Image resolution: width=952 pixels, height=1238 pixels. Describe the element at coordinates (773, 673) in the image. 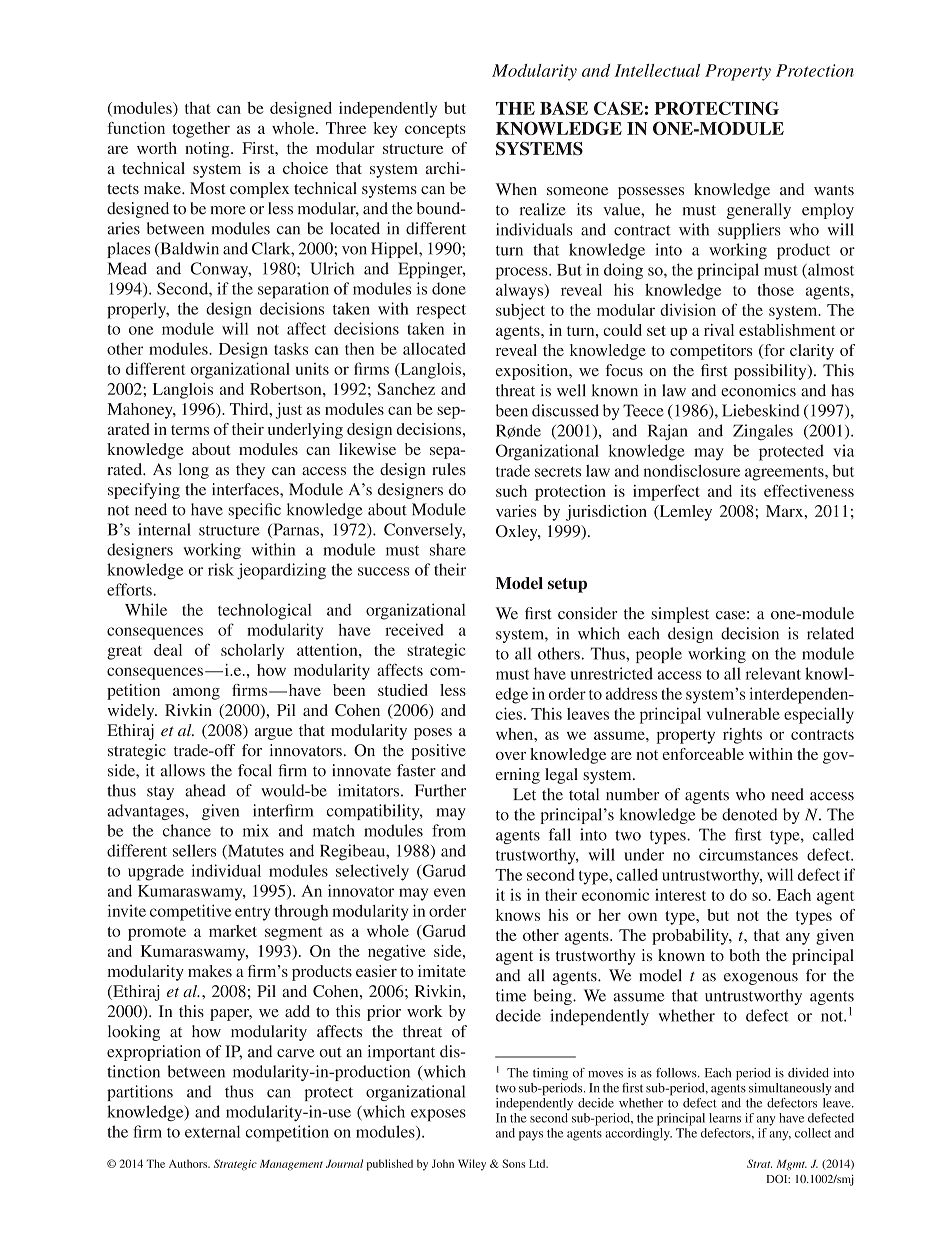

I see `relevant` at that location.
